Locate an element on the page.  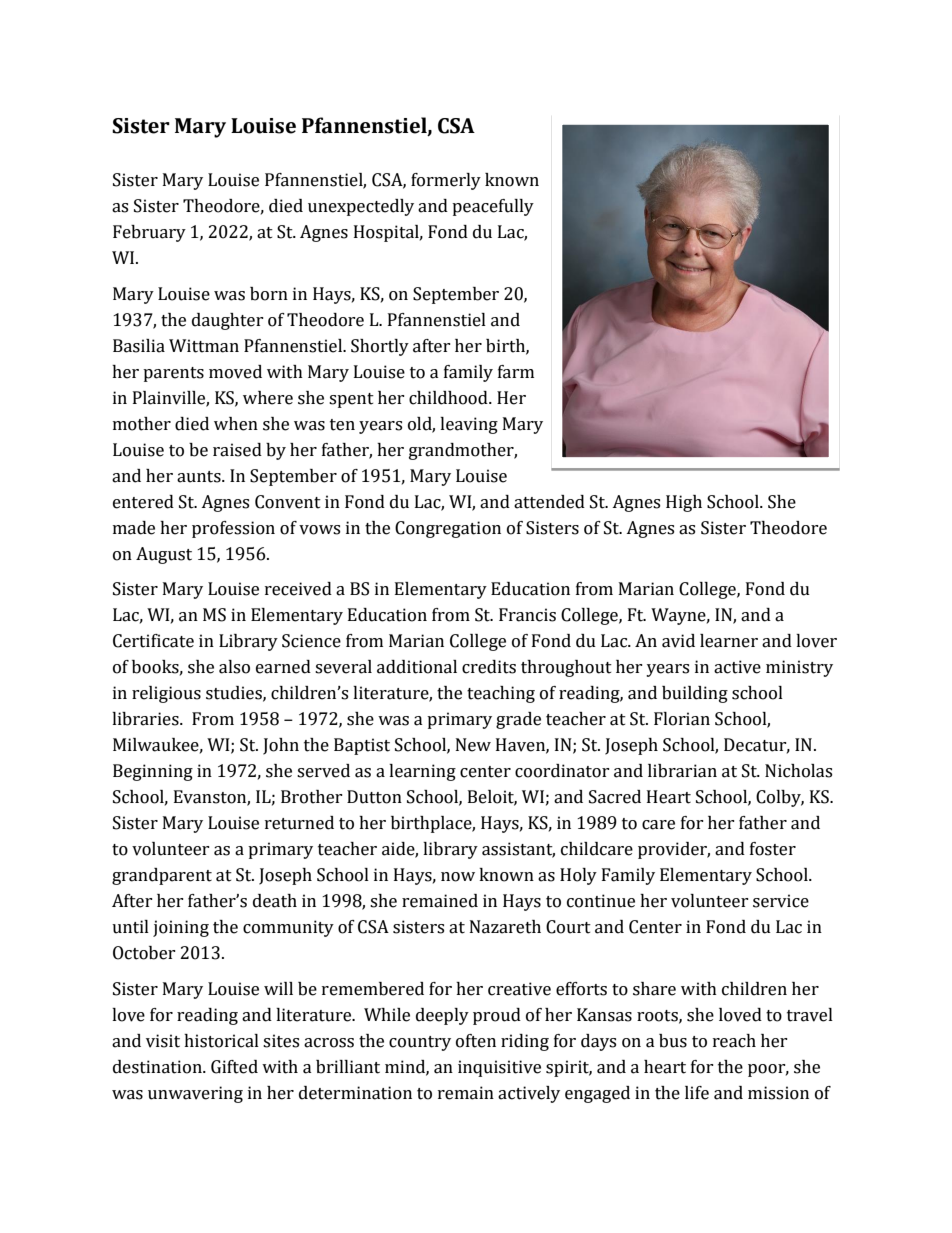
foster is located at coordinates (773, 849).
